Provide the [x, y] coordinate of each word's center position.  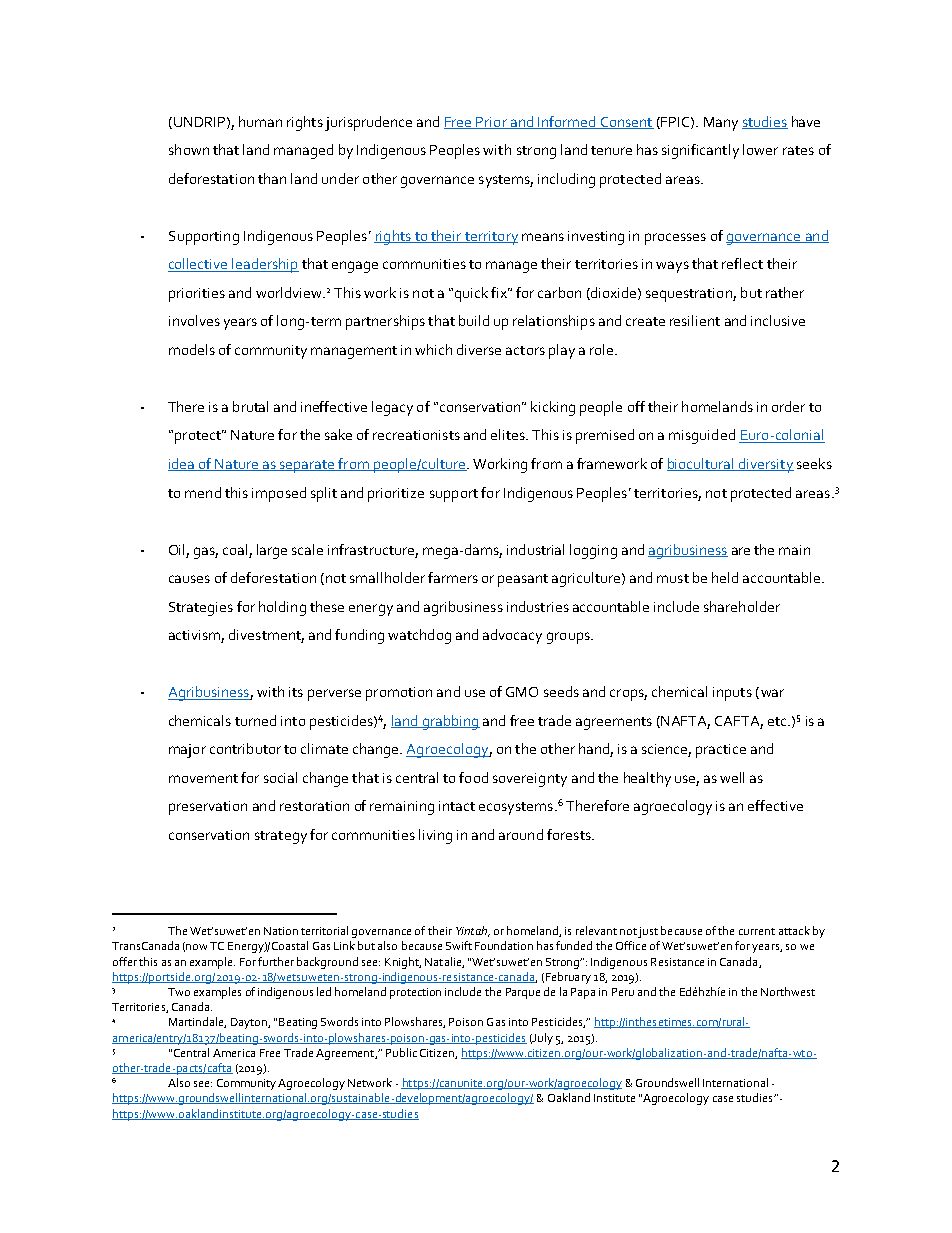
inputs [732, 694]
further [276, 961]
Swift [459, 945]
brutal [250, 406]
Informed [567, 122]
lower [760, 149]
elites [509, 434]
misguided [702, 436]
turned [255, 720]
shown [189, 149]
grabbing [450, 722]
